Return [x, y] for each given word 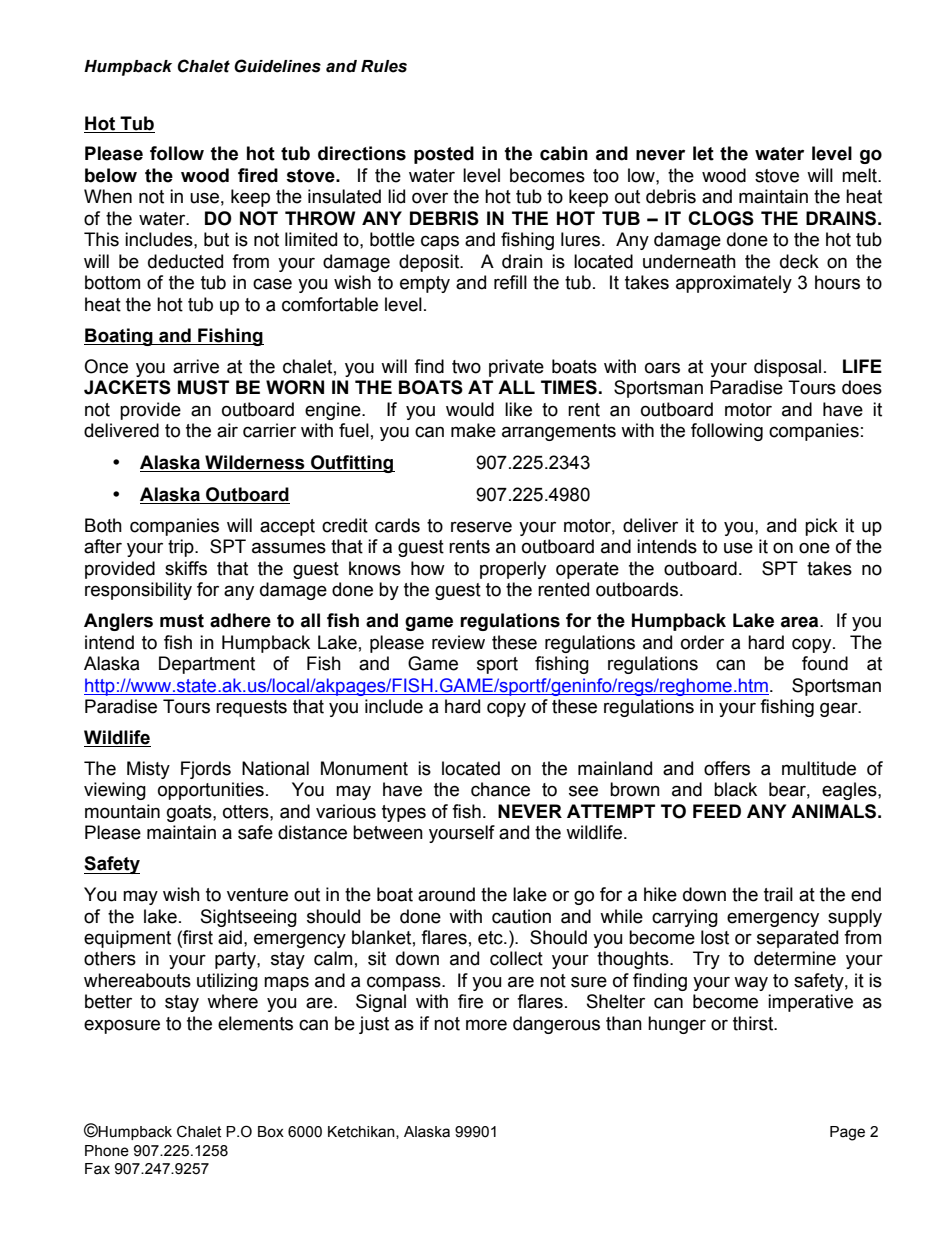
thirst [754, 1023]
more [486, 1025]
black [735, 789]
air [227, 430]
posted [444, 155]
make [473, 430]
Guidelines [277, 66]
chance [500, 789]
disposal [787, 368]
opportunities [211, 791]
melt [860, 175]
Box [271, 1132]
